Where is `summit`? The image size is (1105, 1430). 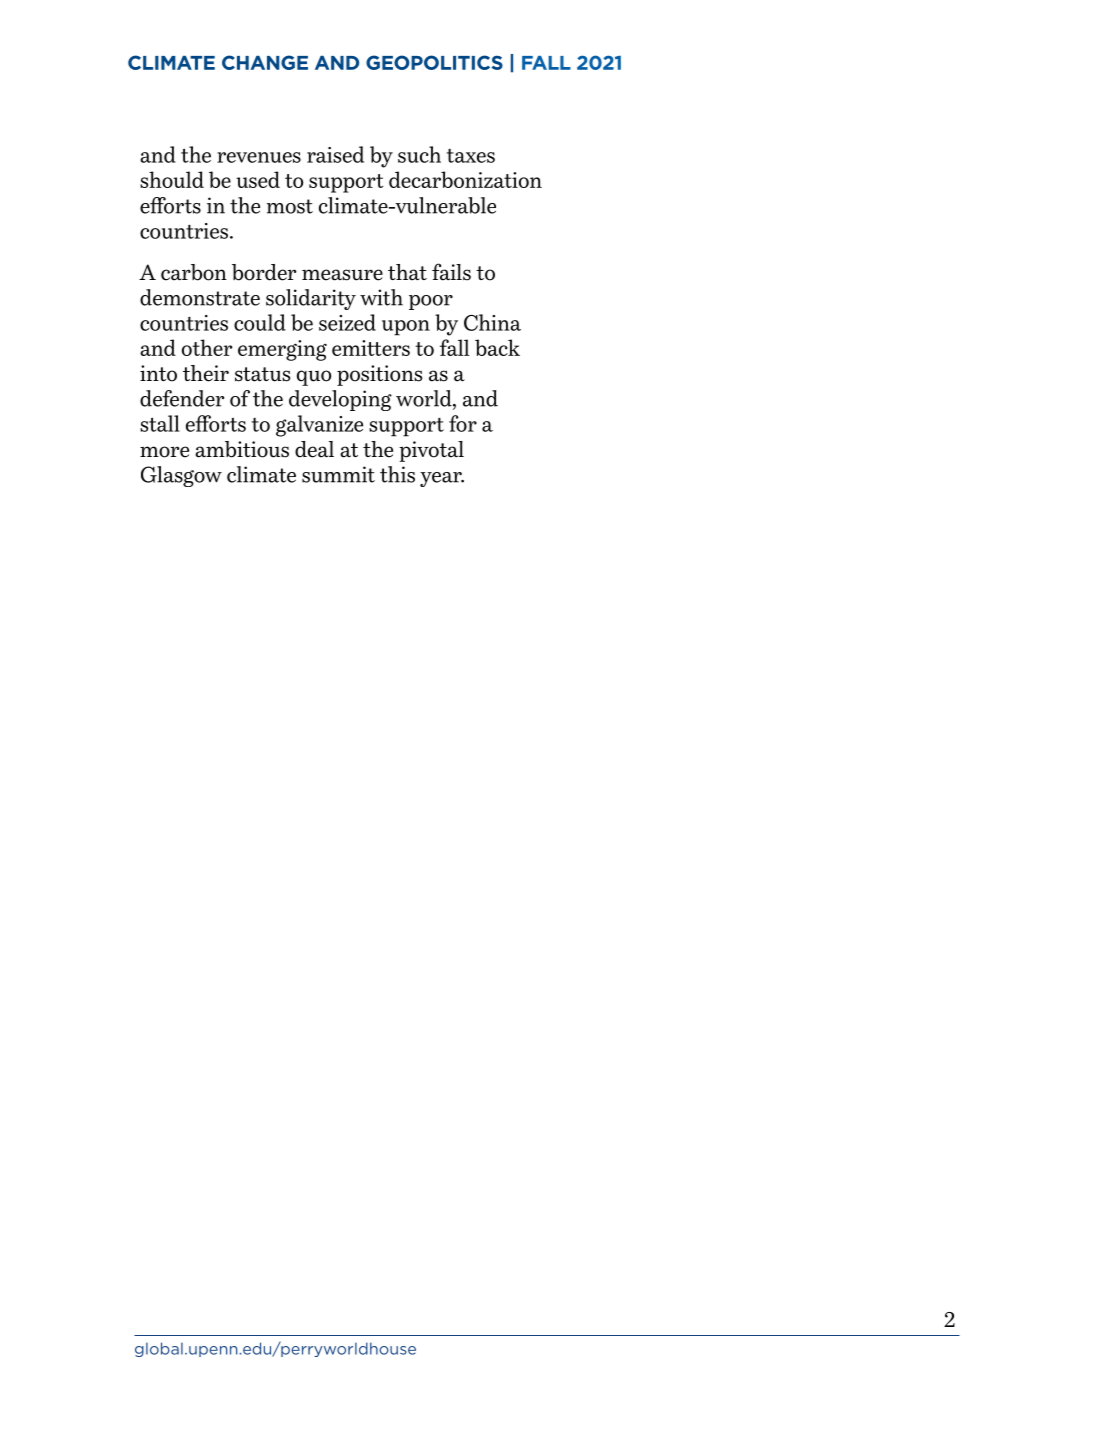
summit is located at coordinates (338, 474).
